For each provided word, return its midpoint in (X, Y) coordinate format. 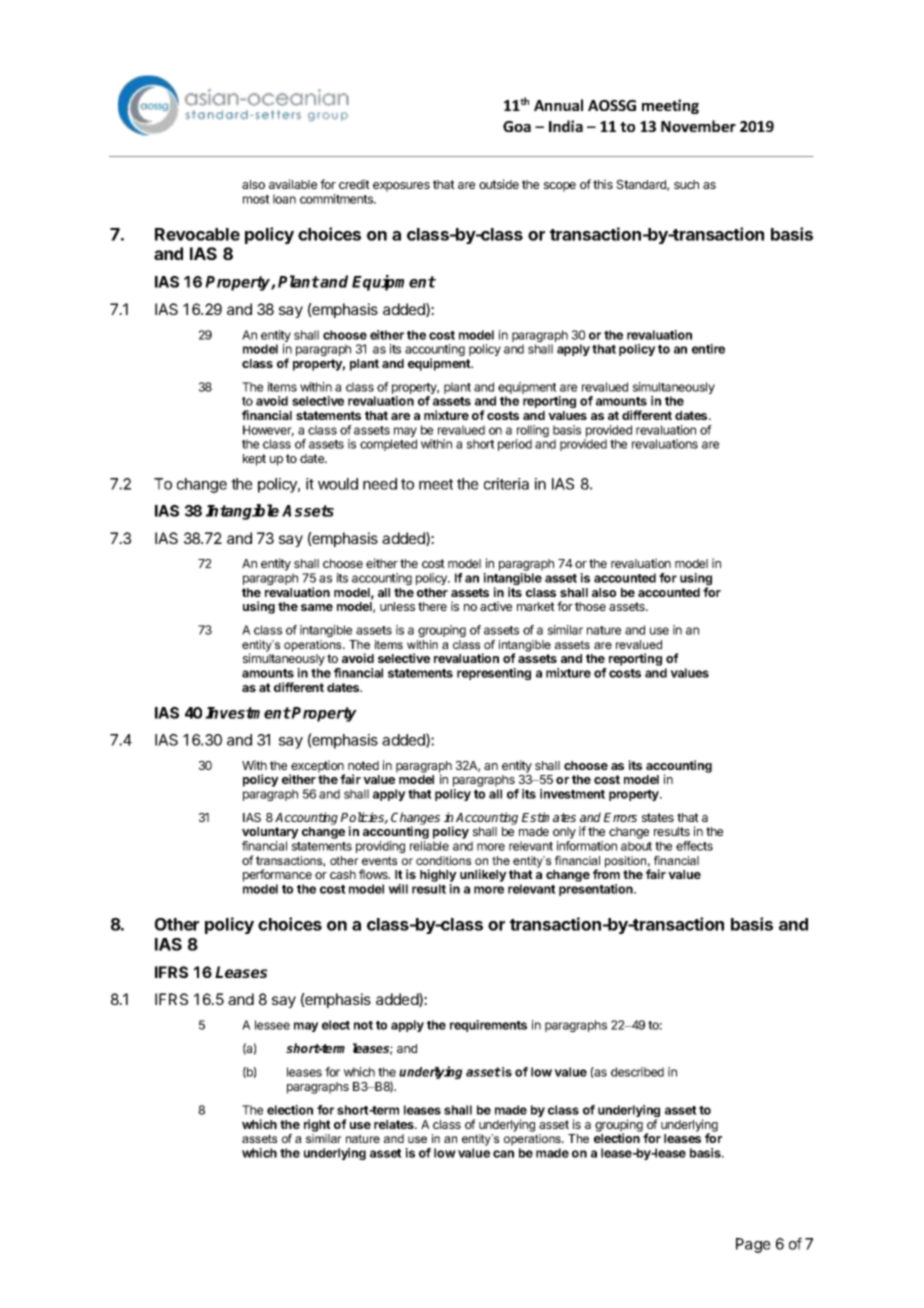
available (293, 184)
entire (708, 349)
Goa (517, 126)
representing (494, 674)
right (317, 1125)
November (698, 126)
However (268, 431)
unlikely (483, 875)
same (317, 607)
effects (694, 846)
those (590, 606)
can (503, 1154)
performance (277, 875)
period (515, 445)
